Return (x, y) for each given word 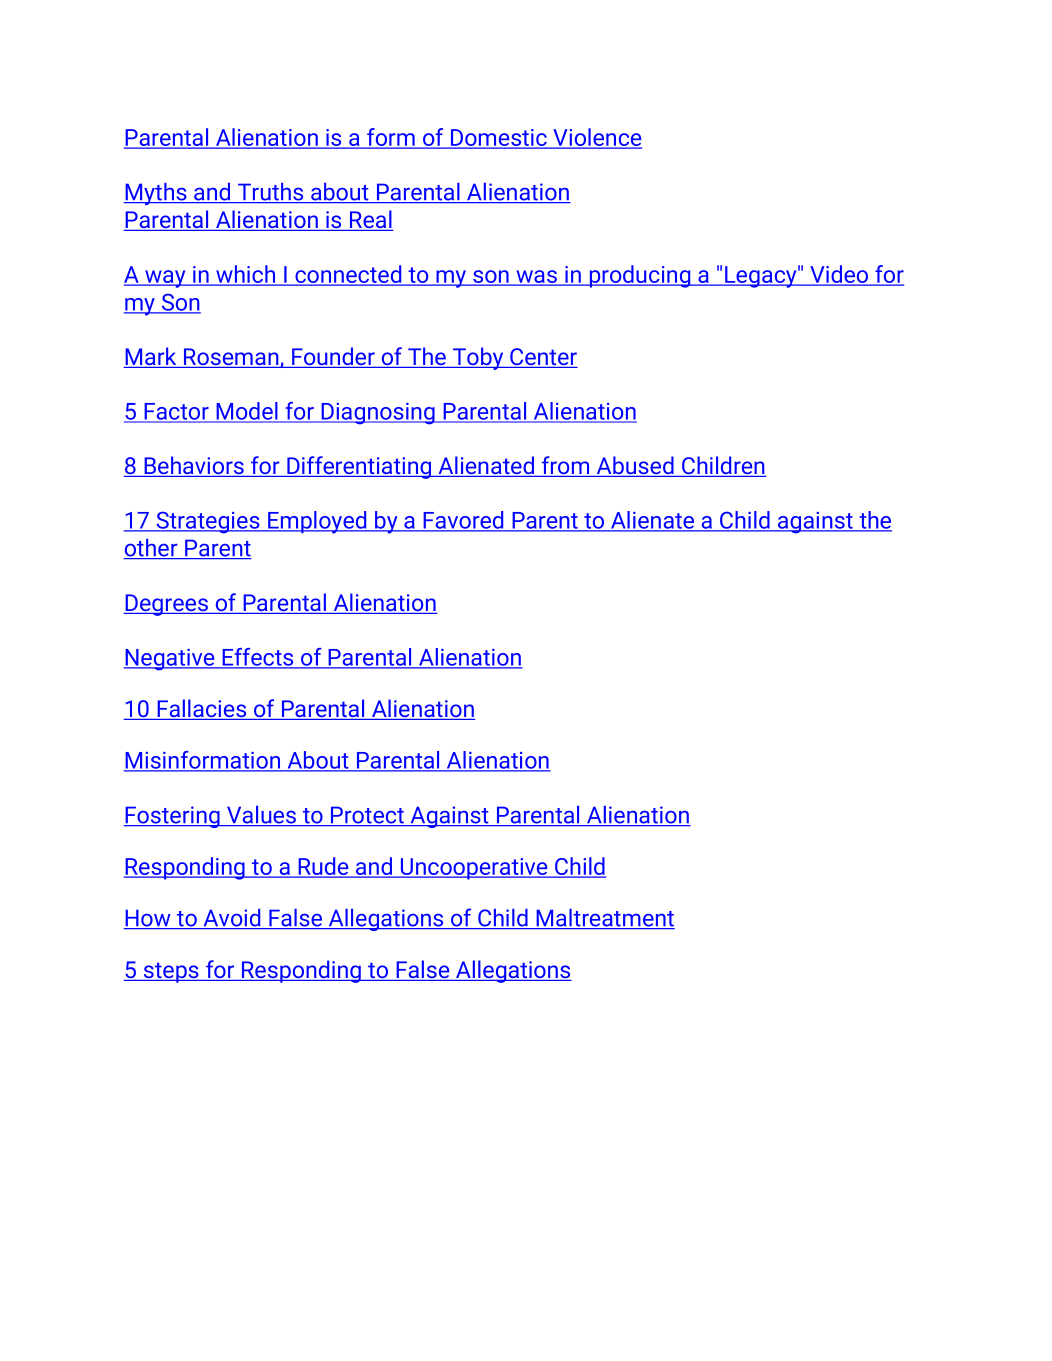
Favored (463, 521)
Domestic (499, 139)
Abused (635, 466)
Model (247, 412)
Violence (596, 138)
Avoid (232, 919)
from (566, 466)
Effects (258, 658)
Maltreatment (604, 919)
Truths (271, 193)
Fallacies (202, 709)
